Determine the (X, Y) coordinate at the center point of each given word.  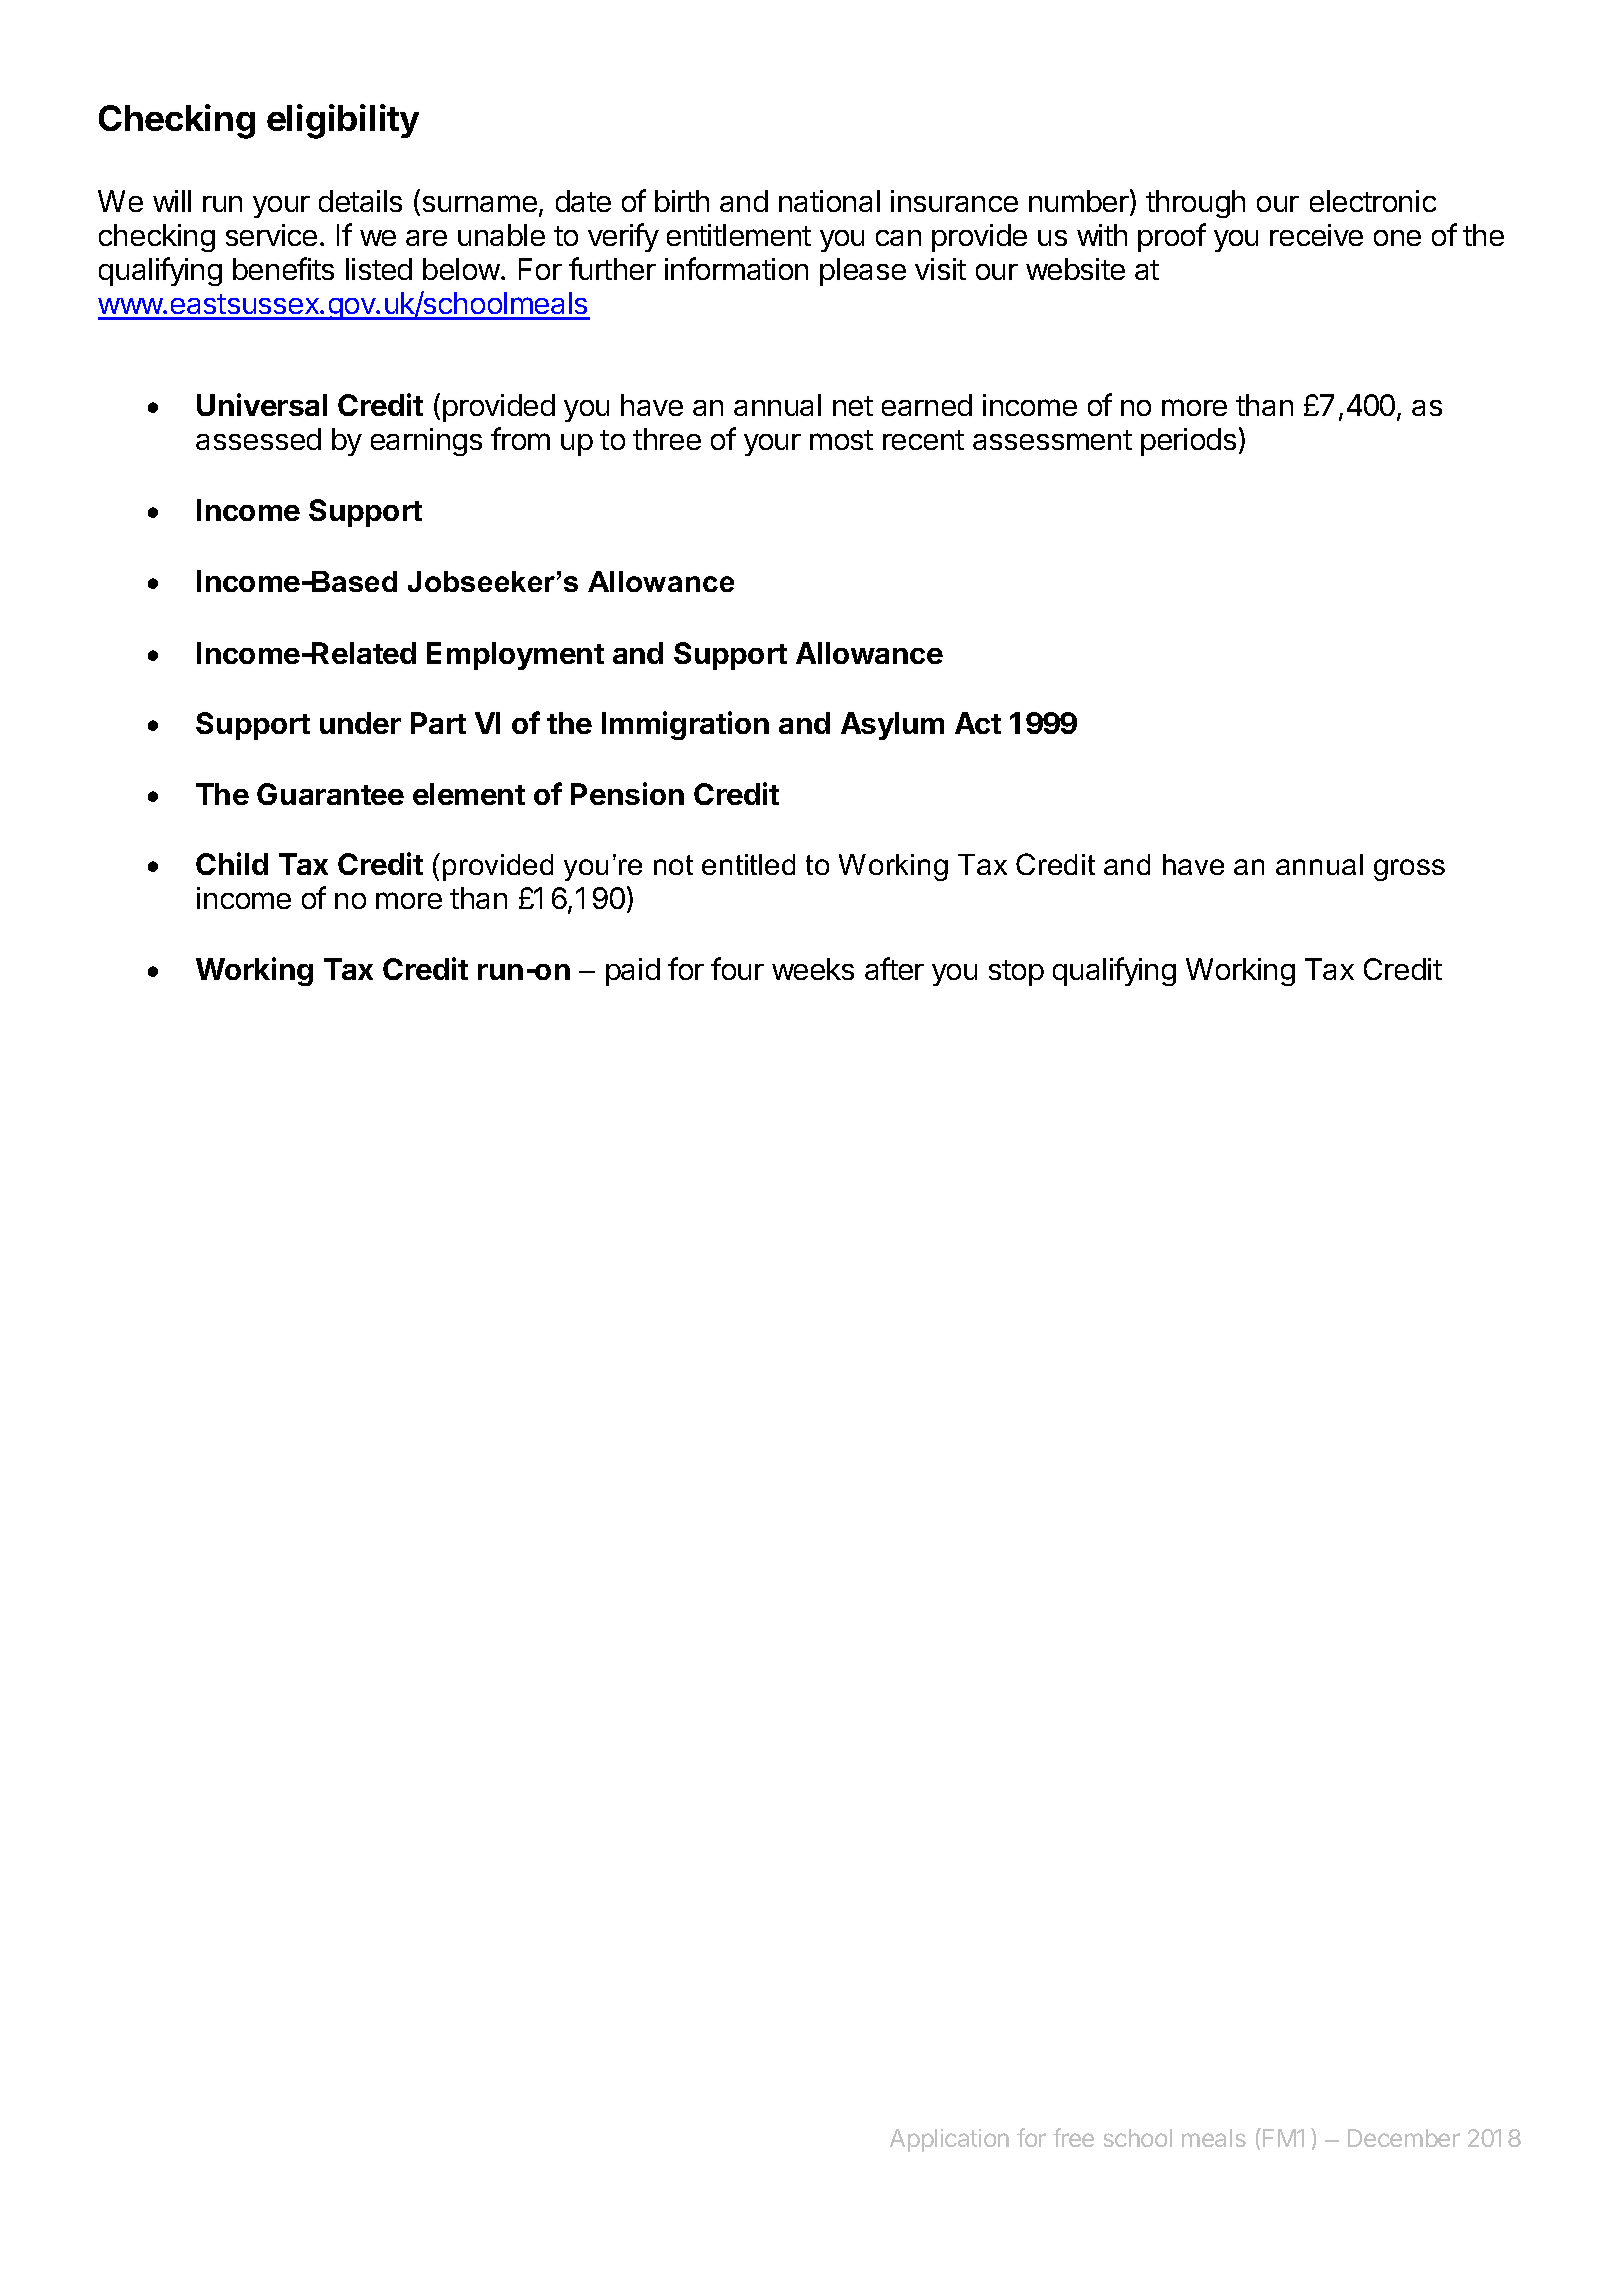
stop (1016, 973)
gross (1409, 870)
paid (633, 972)
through (1195, 204)
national (829, 201)
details (360, 201)
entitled (748, 864)
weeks (813, 969)
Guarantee (330, 794)
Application (949, 2140)
